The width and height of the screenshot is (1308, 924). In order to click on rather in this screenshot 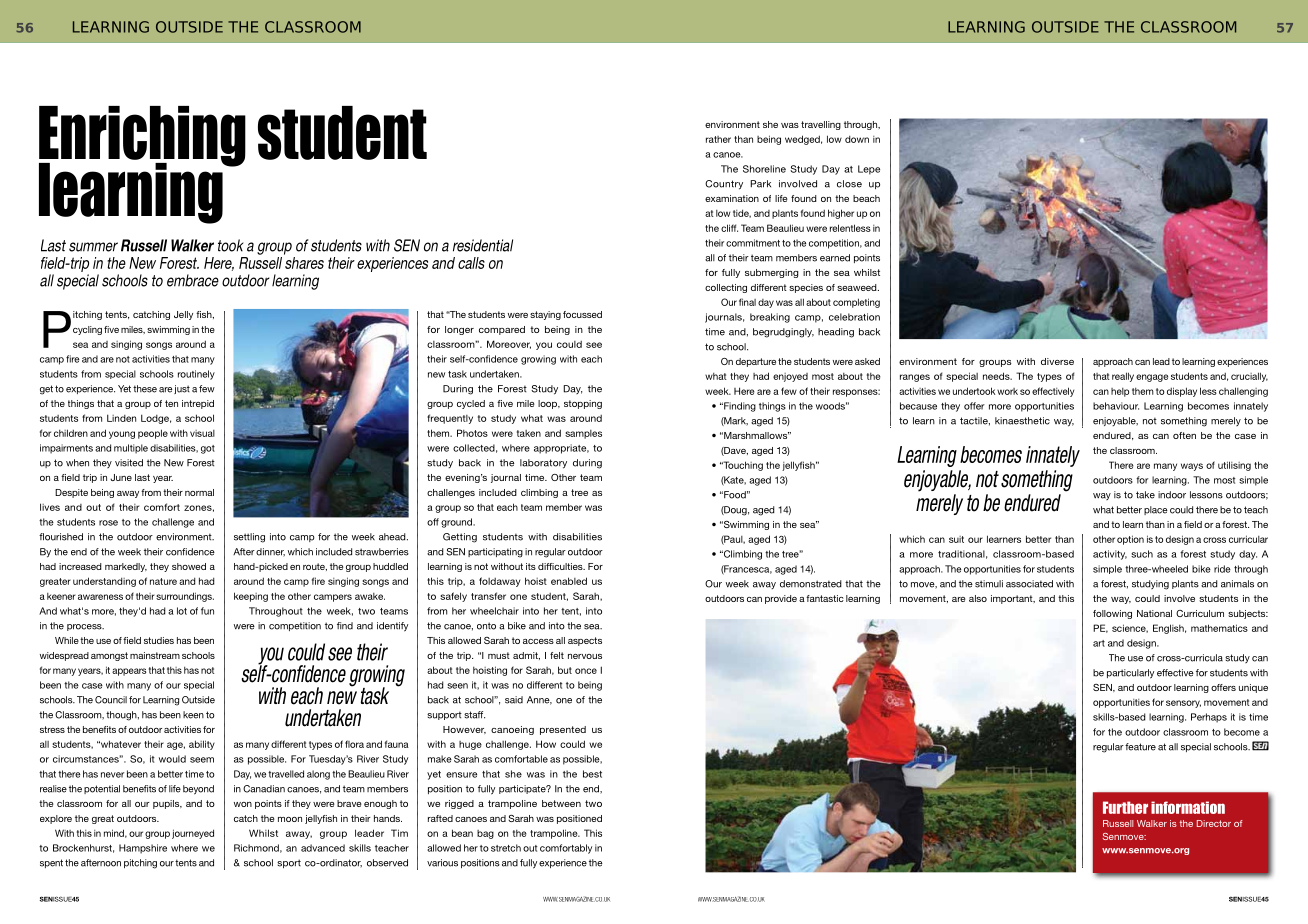, I will do `click(718, 139)`.
